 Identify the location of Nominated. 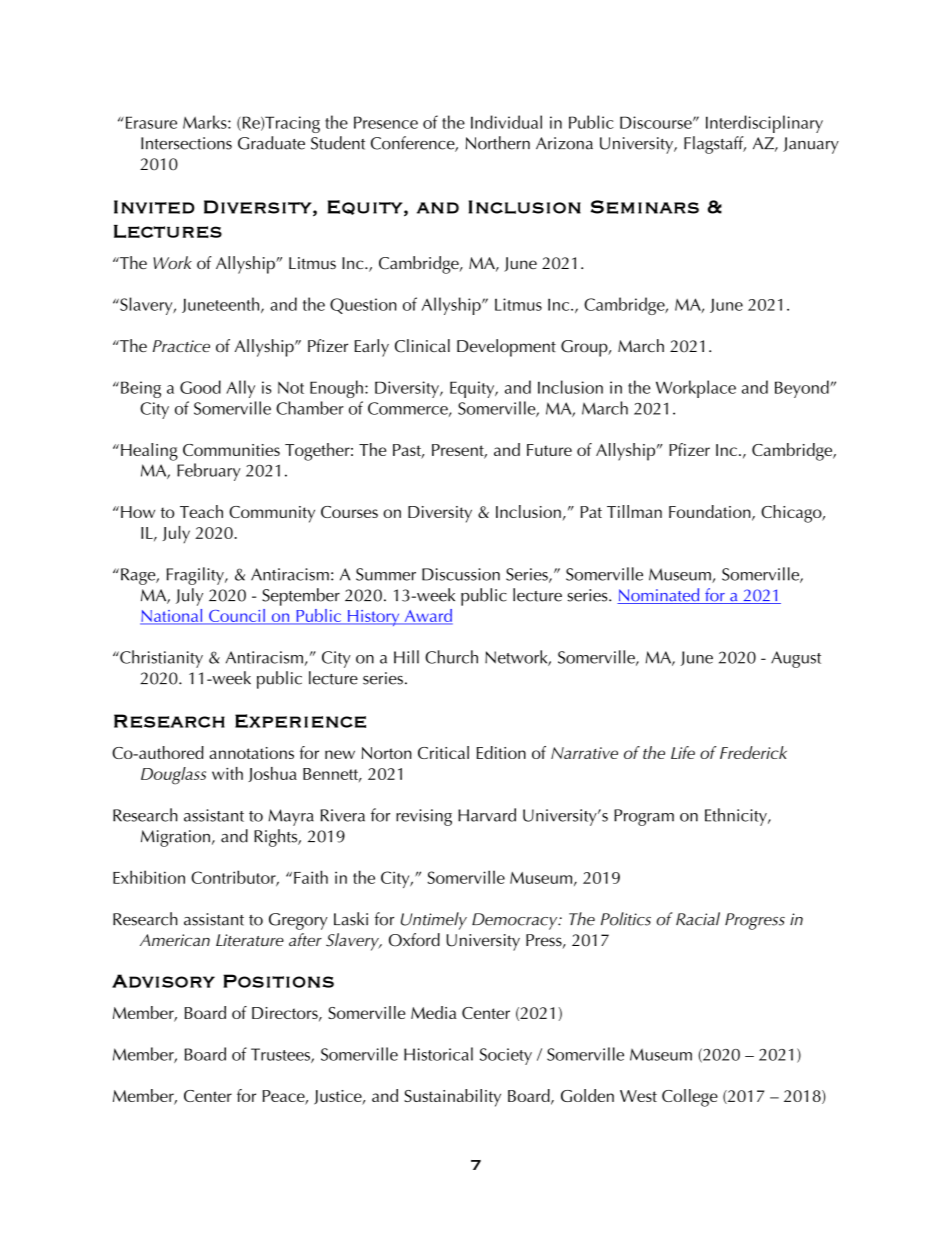
(659, 596).
